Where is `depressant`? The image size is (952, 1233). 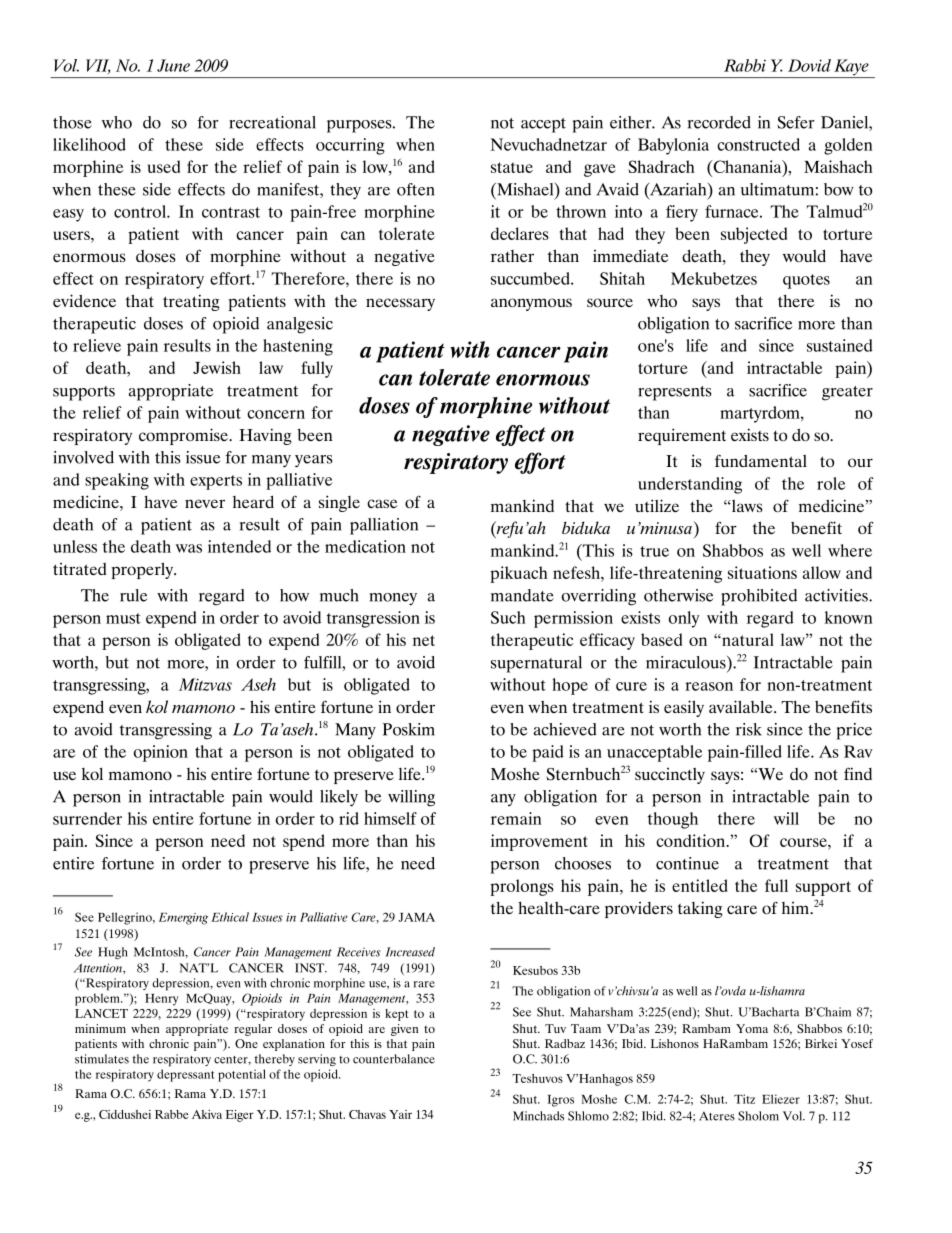 depressant is located at coordinates (185, 1075).
